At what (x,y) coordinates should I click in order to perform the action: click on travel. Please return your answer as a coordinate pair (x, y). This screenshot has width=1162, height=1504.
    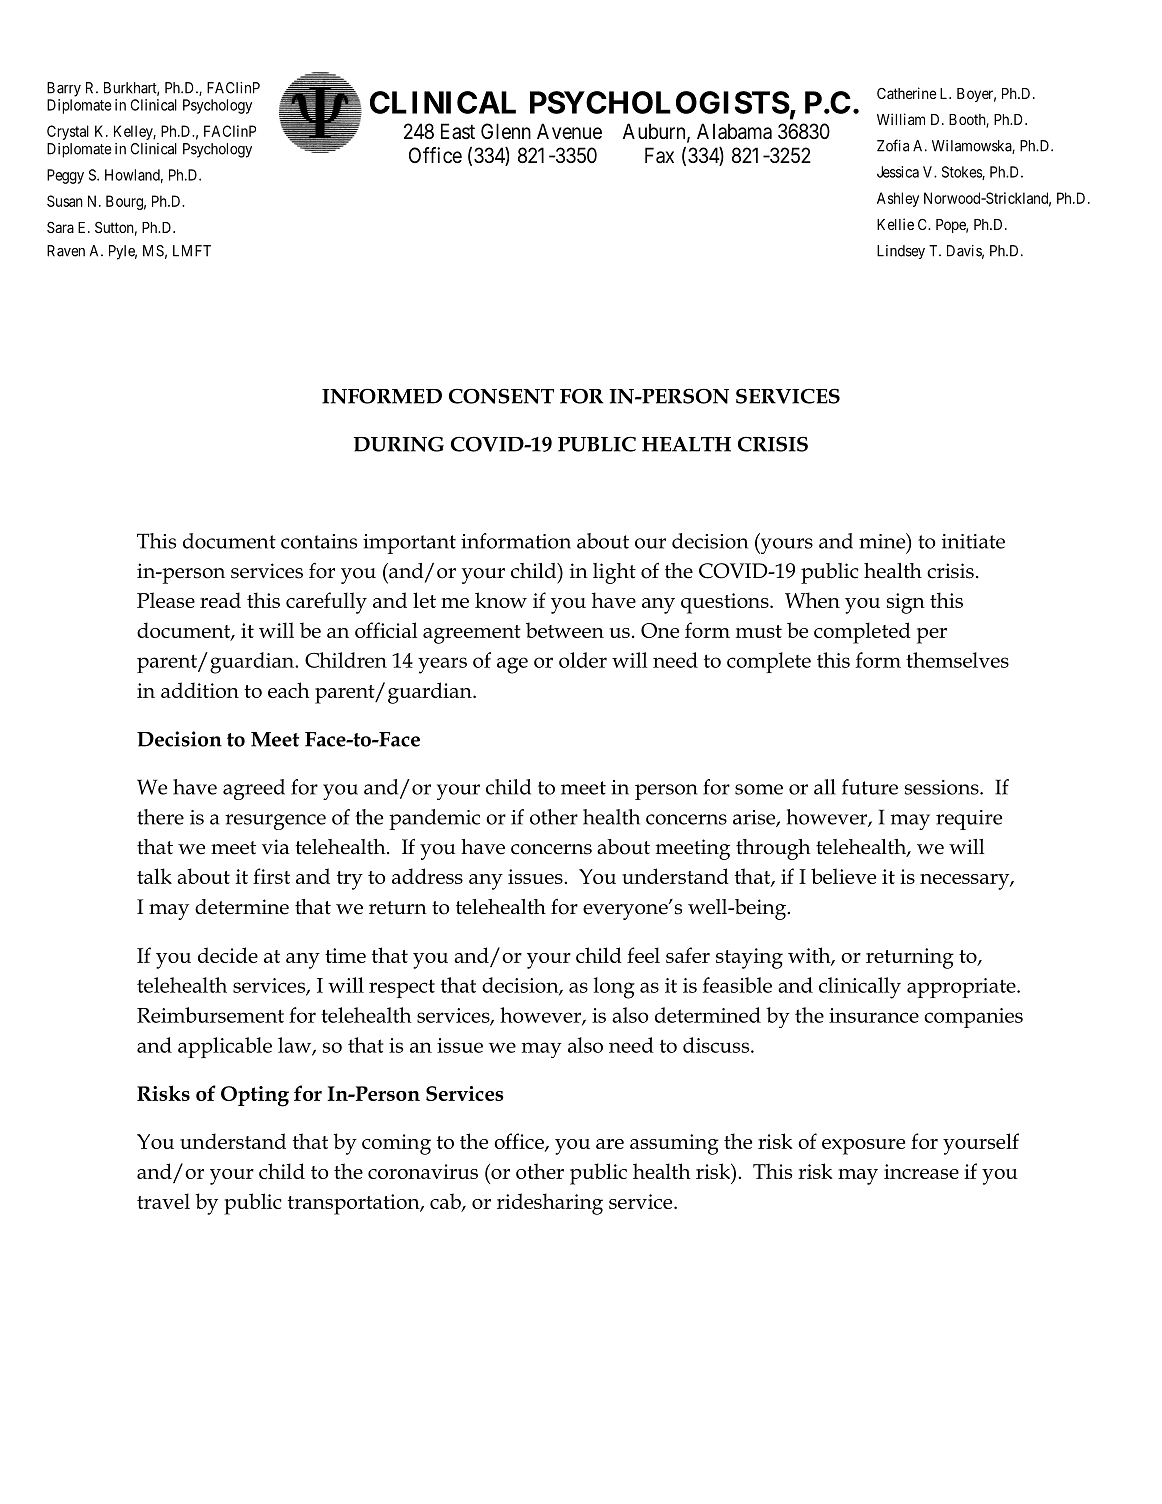
    Looking at the image, I should click on (163, 1201).
